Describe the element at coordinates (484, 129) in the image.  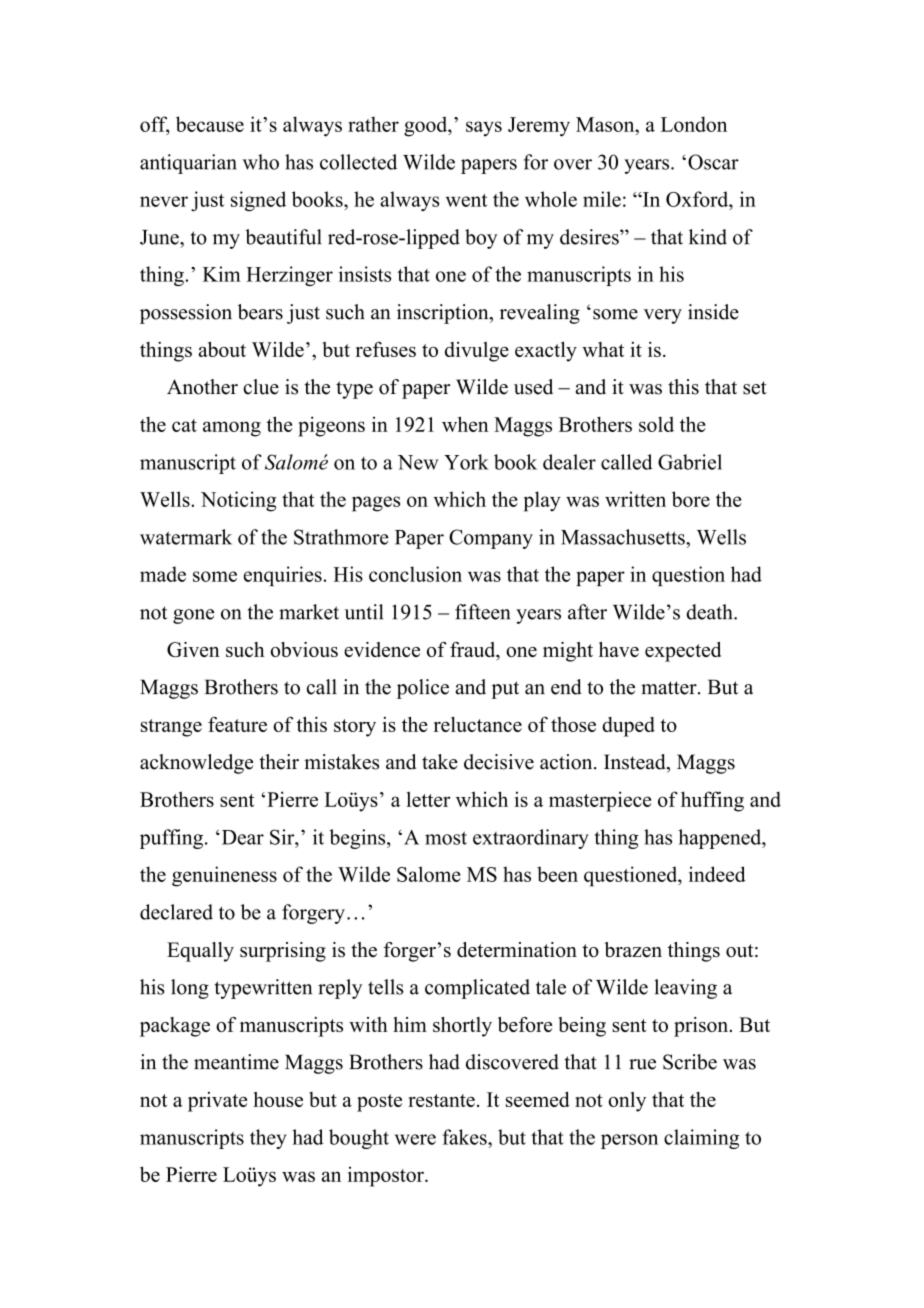
I see `says` at that location.
